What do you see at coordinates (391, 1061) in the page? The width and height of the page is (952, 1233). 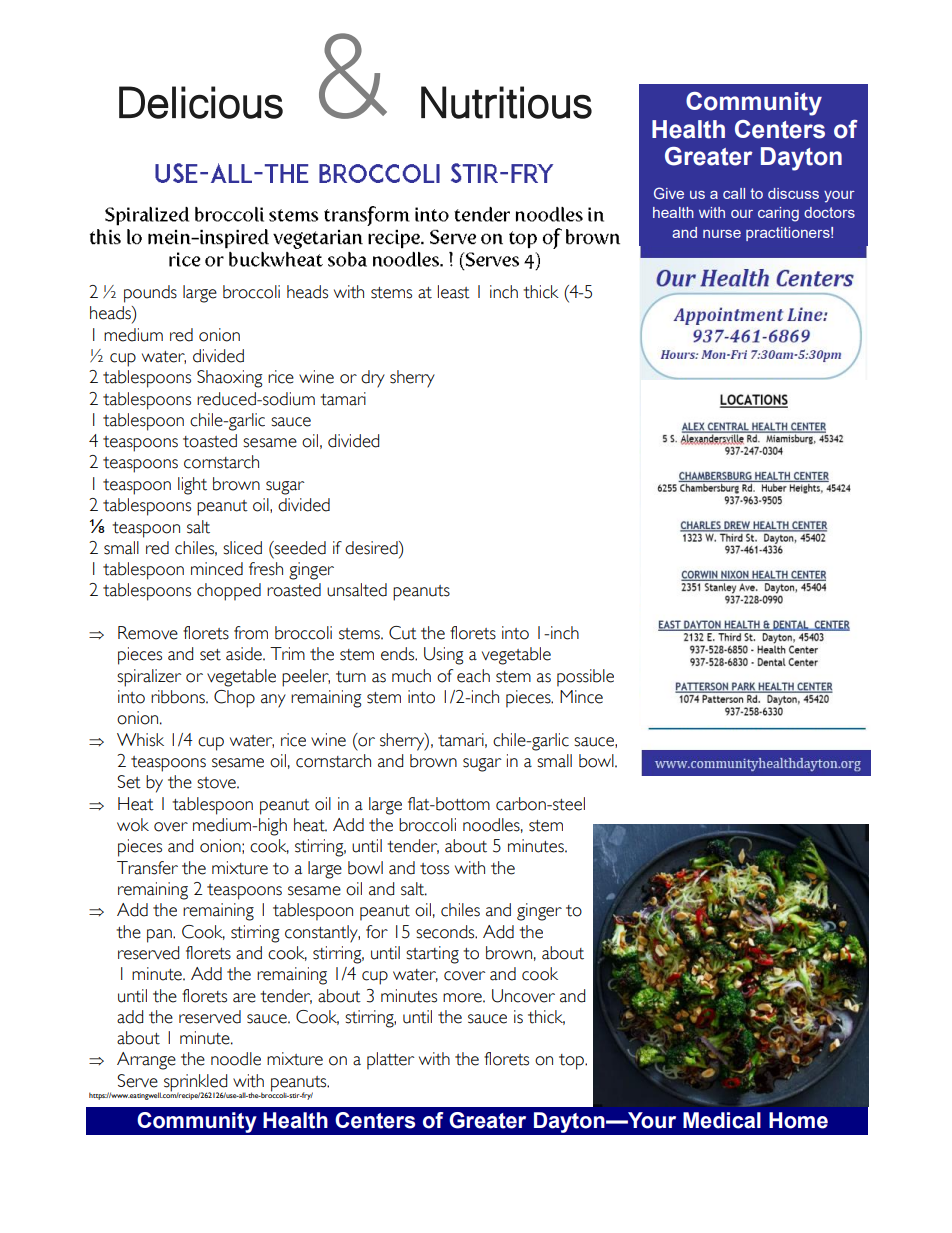 I see `platter` at bounding box center [391, 1061].
